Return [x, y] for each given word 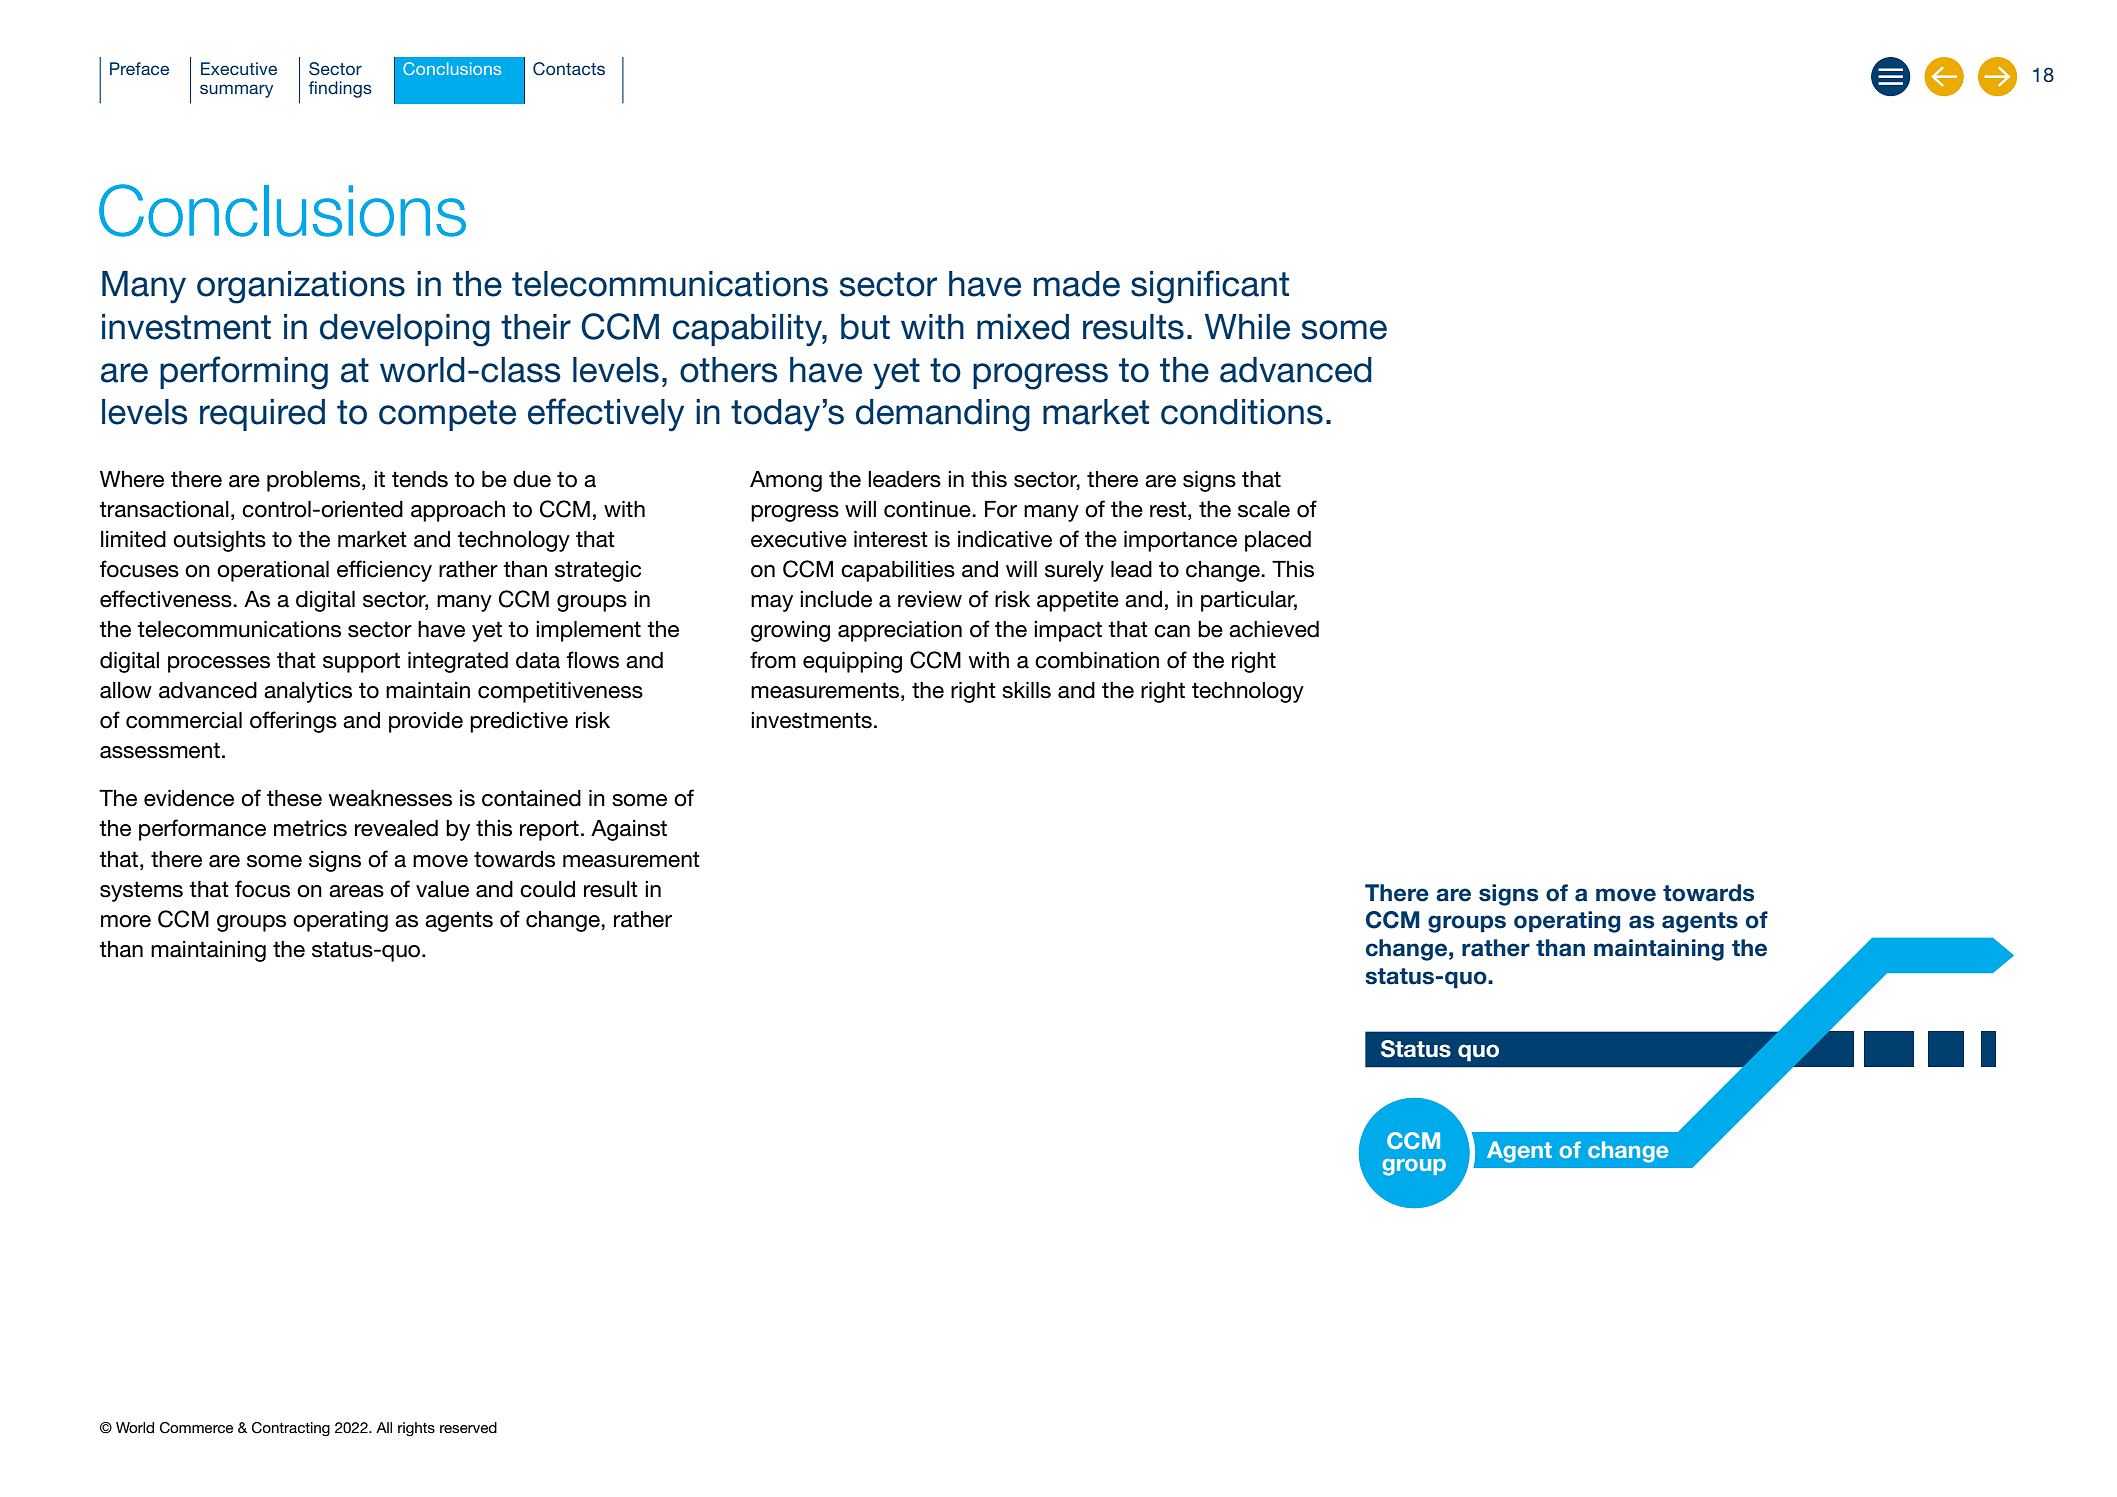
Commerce [196, 1428]
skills [1026, 690]
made [1077, 284]
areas [356, 891]
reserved [468, 1427]
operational [273, 571]
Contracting [291, 1429]
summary [236, 91]
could [547, 889]
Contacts [569, 69]
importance [1180, 541]
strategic [598, 571]
